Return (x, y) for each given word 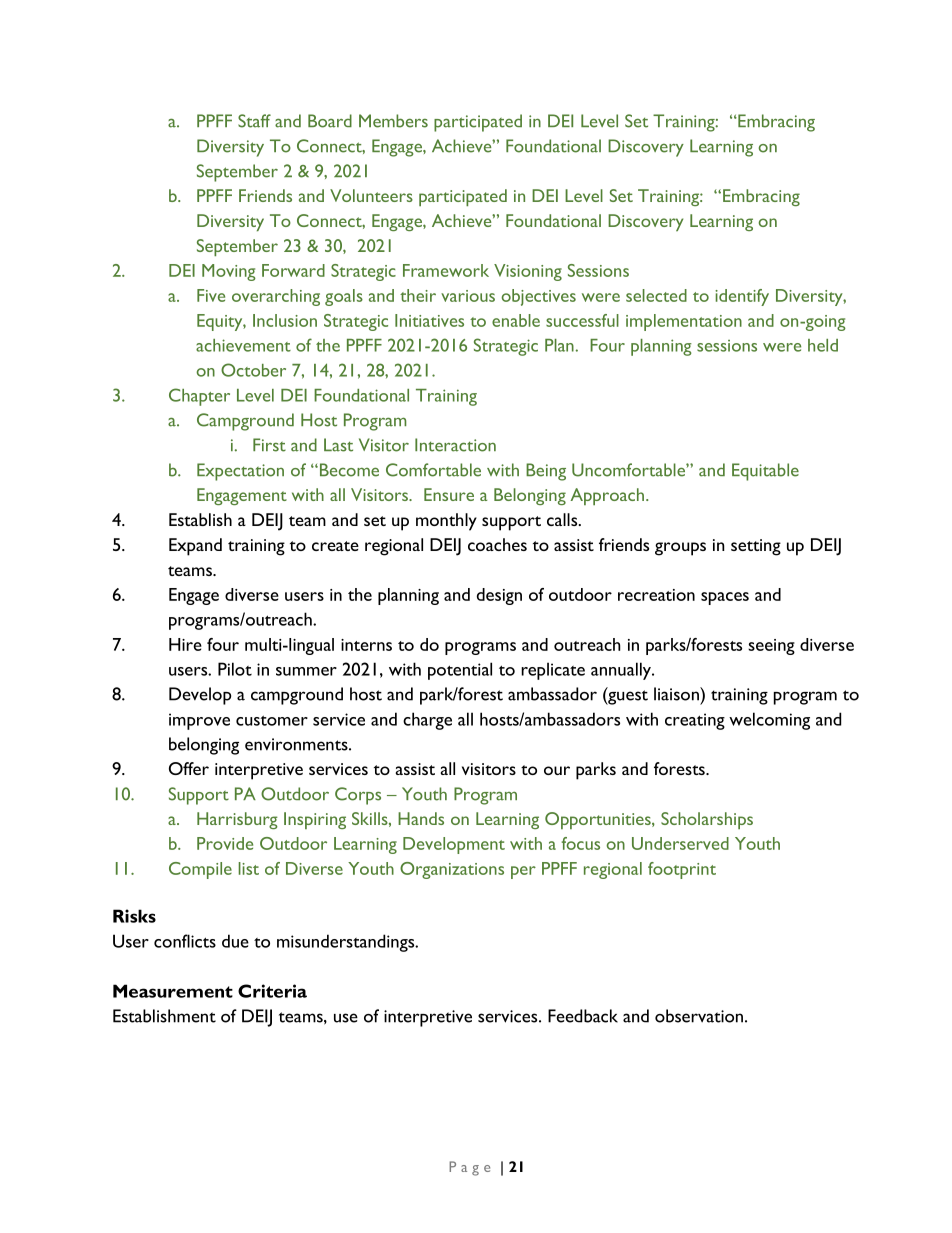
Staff (254, 121)
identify (742, 297)
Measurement (173, 991)
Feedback (583, 1016)
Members (393, 121)
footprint (682, 870)
